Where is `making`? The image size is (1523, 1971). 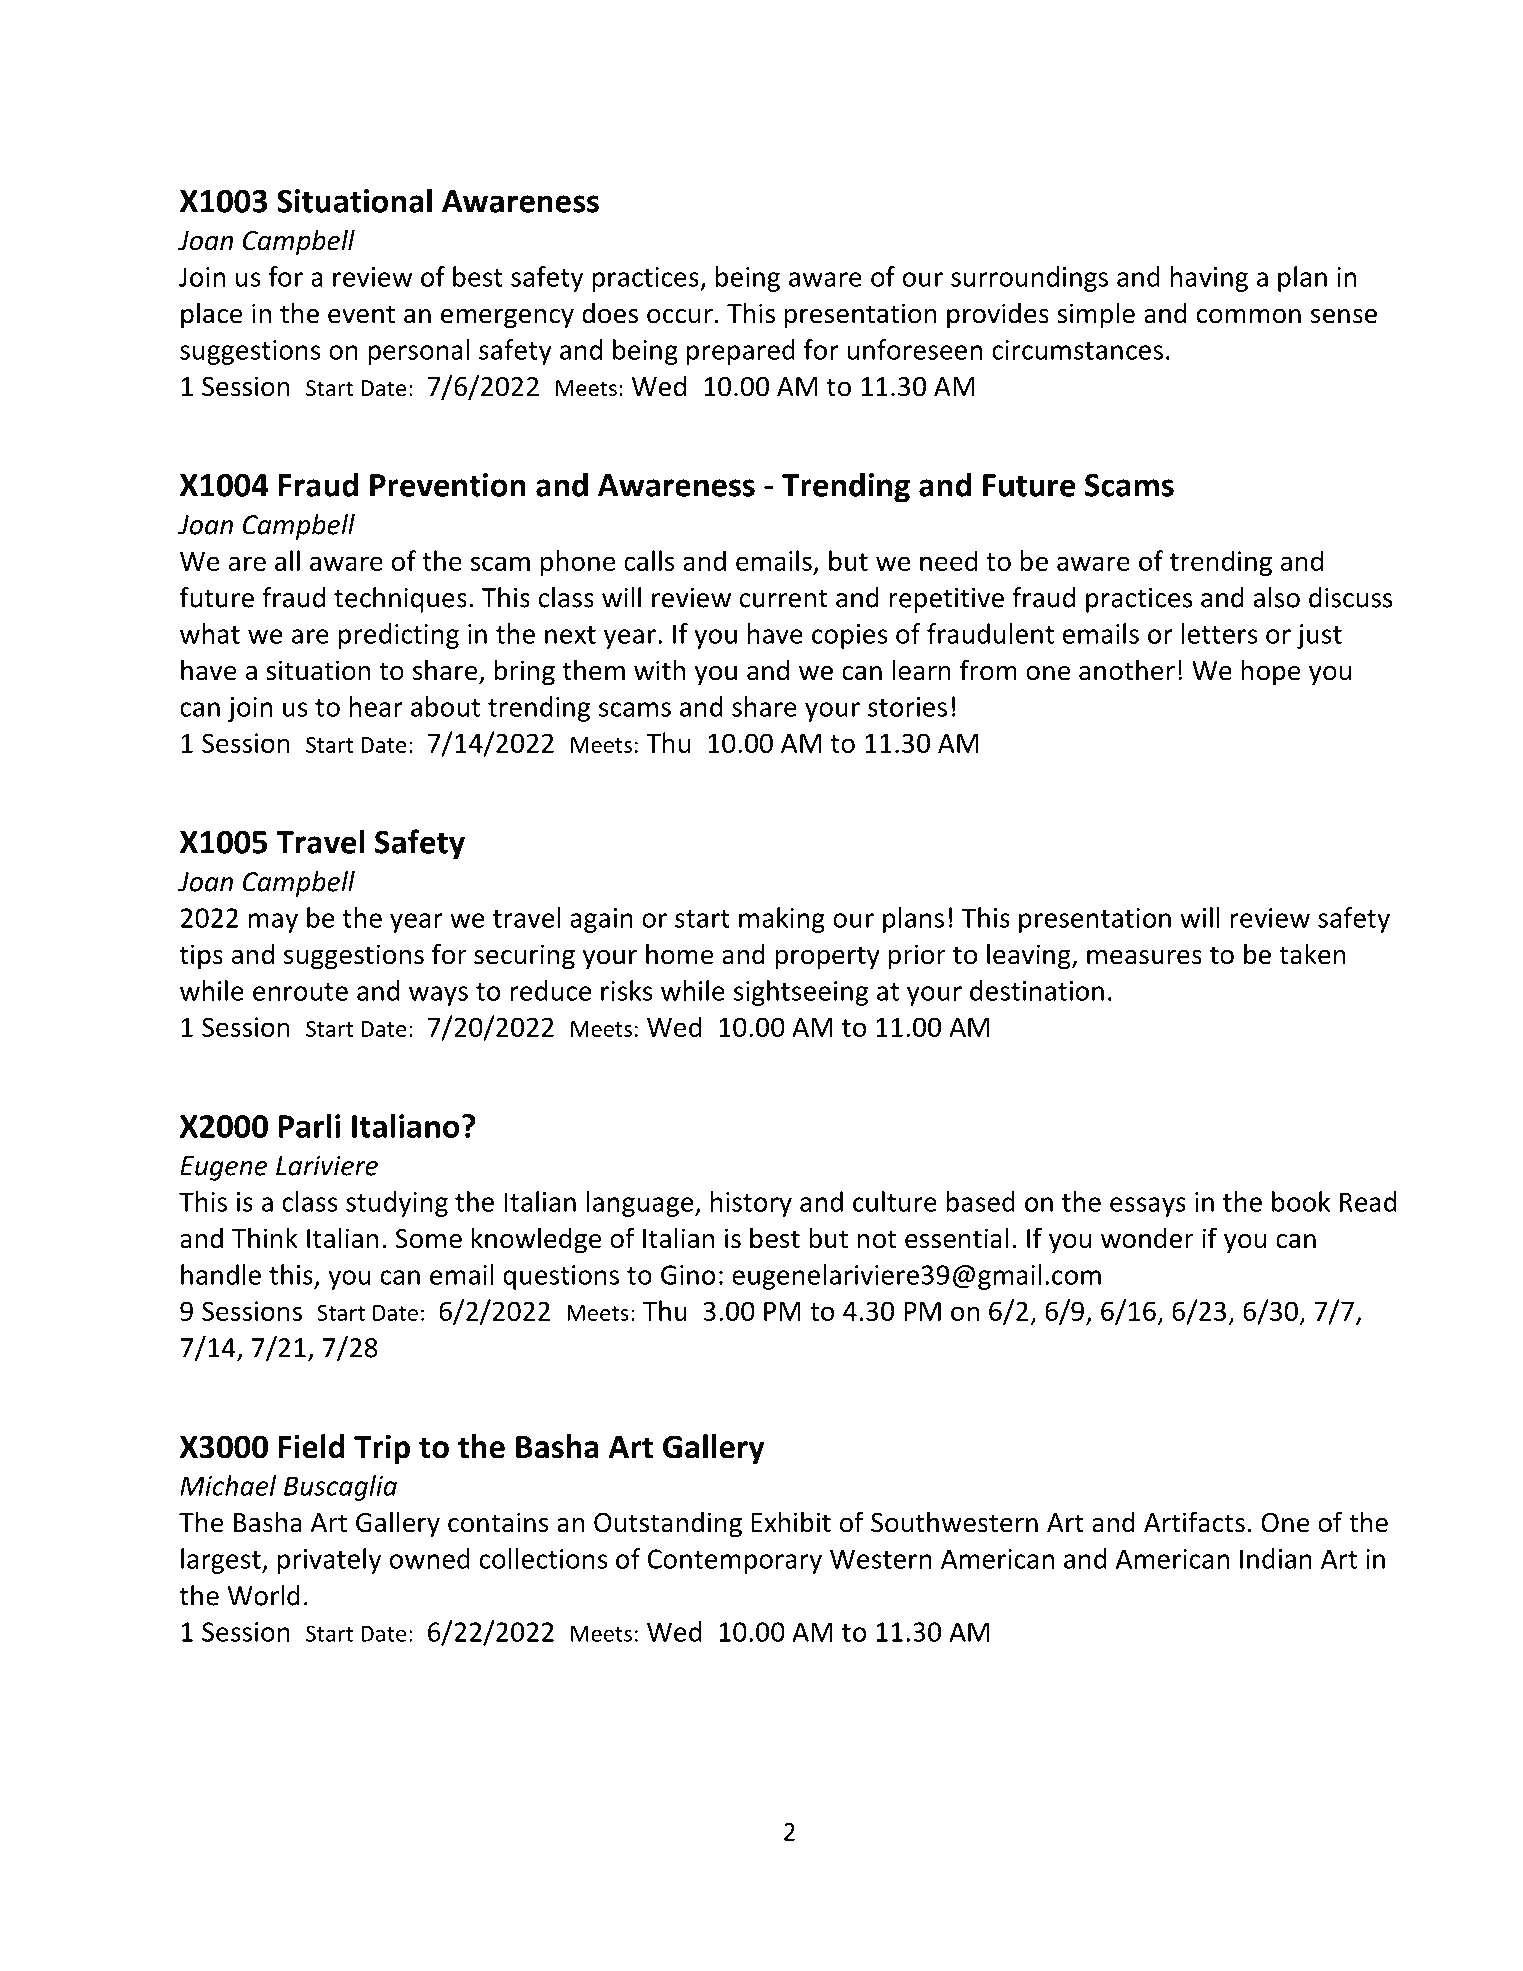 making is located at coordinates (782, 920).
